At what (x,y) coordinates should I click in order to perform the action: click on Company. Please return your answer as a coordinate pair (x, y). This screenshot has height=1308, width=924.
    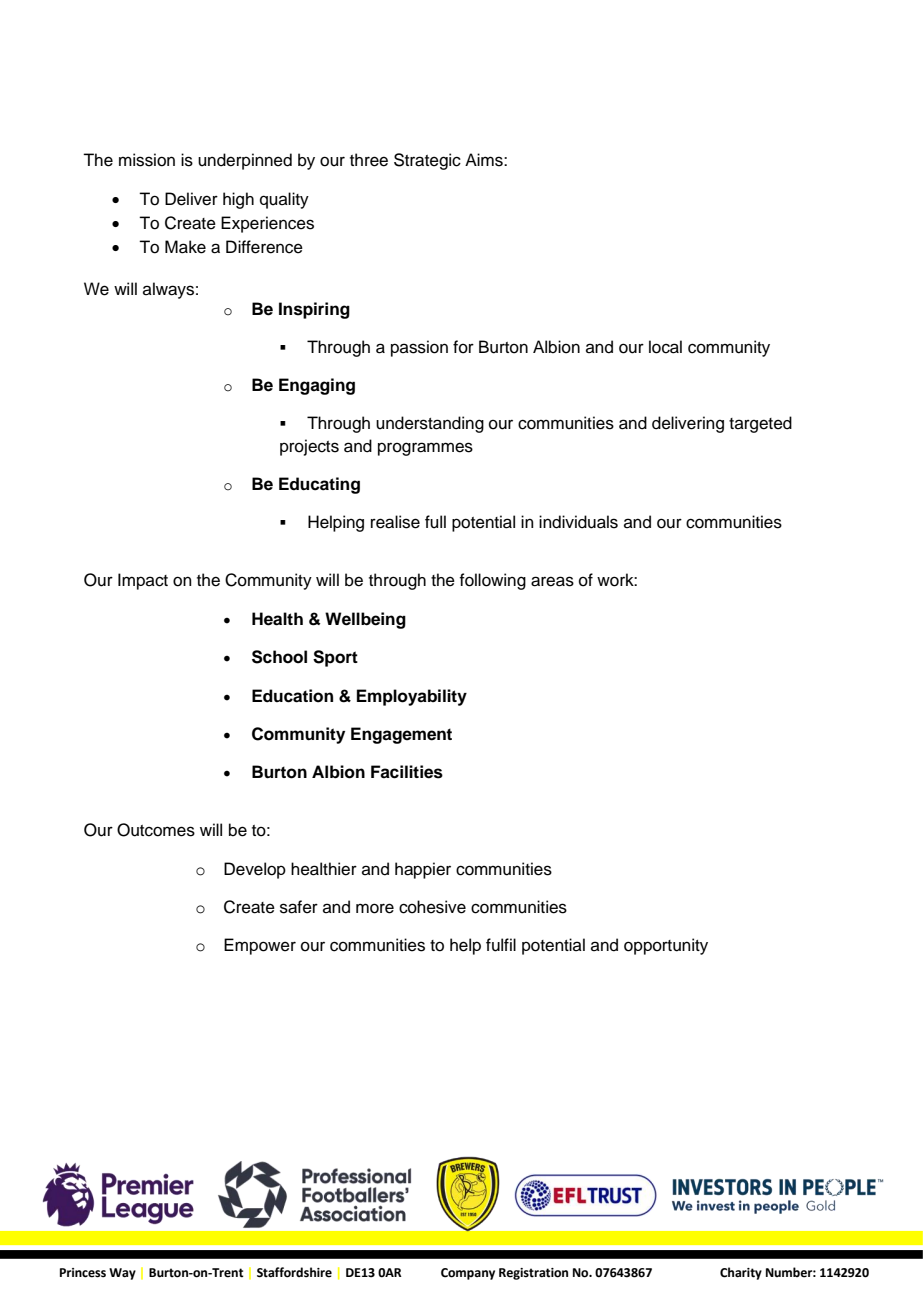
    Looking at the image, I should click on (468, 1274).
